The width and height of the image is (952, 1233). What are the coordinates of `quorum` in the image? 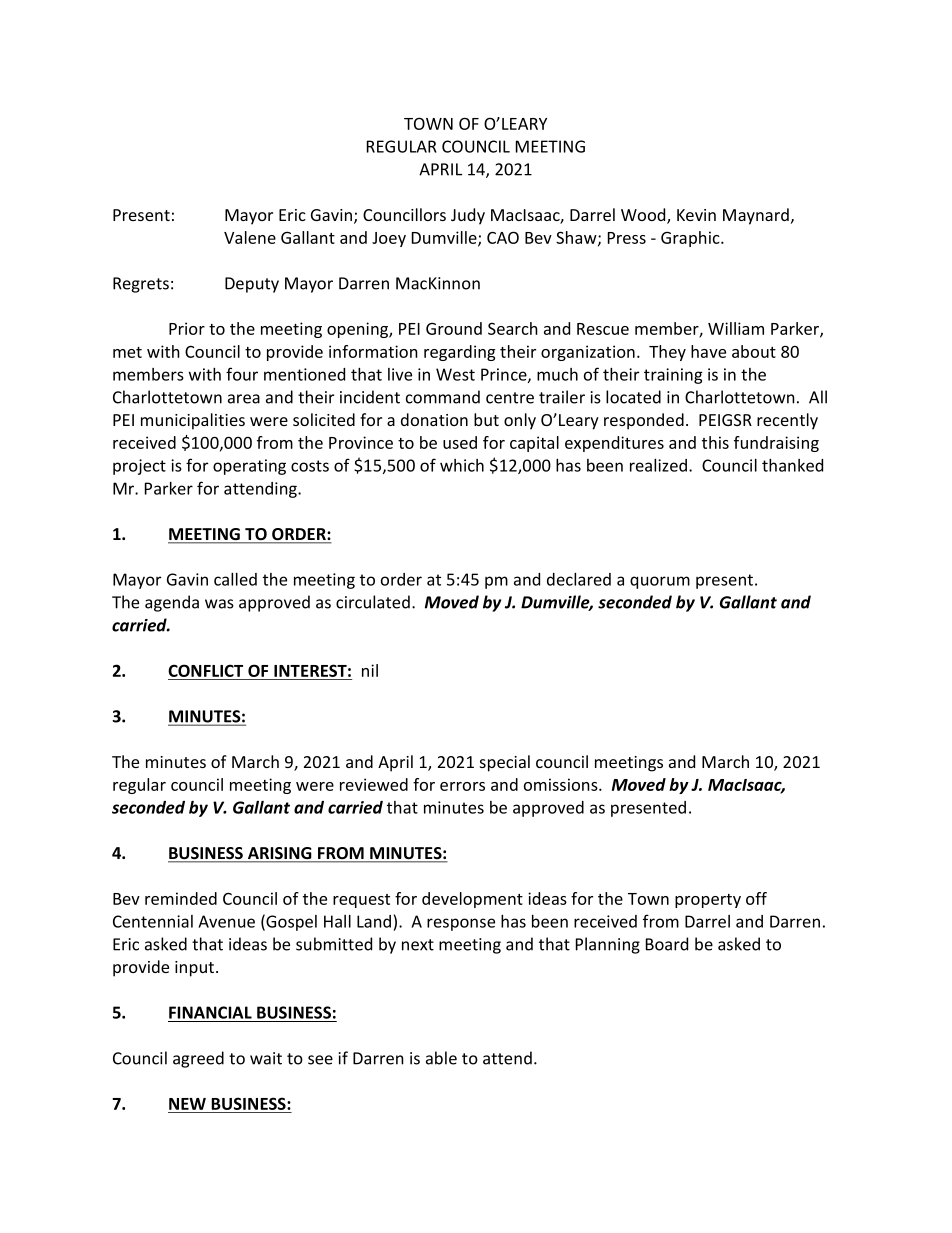 It's located at (660, 582).
